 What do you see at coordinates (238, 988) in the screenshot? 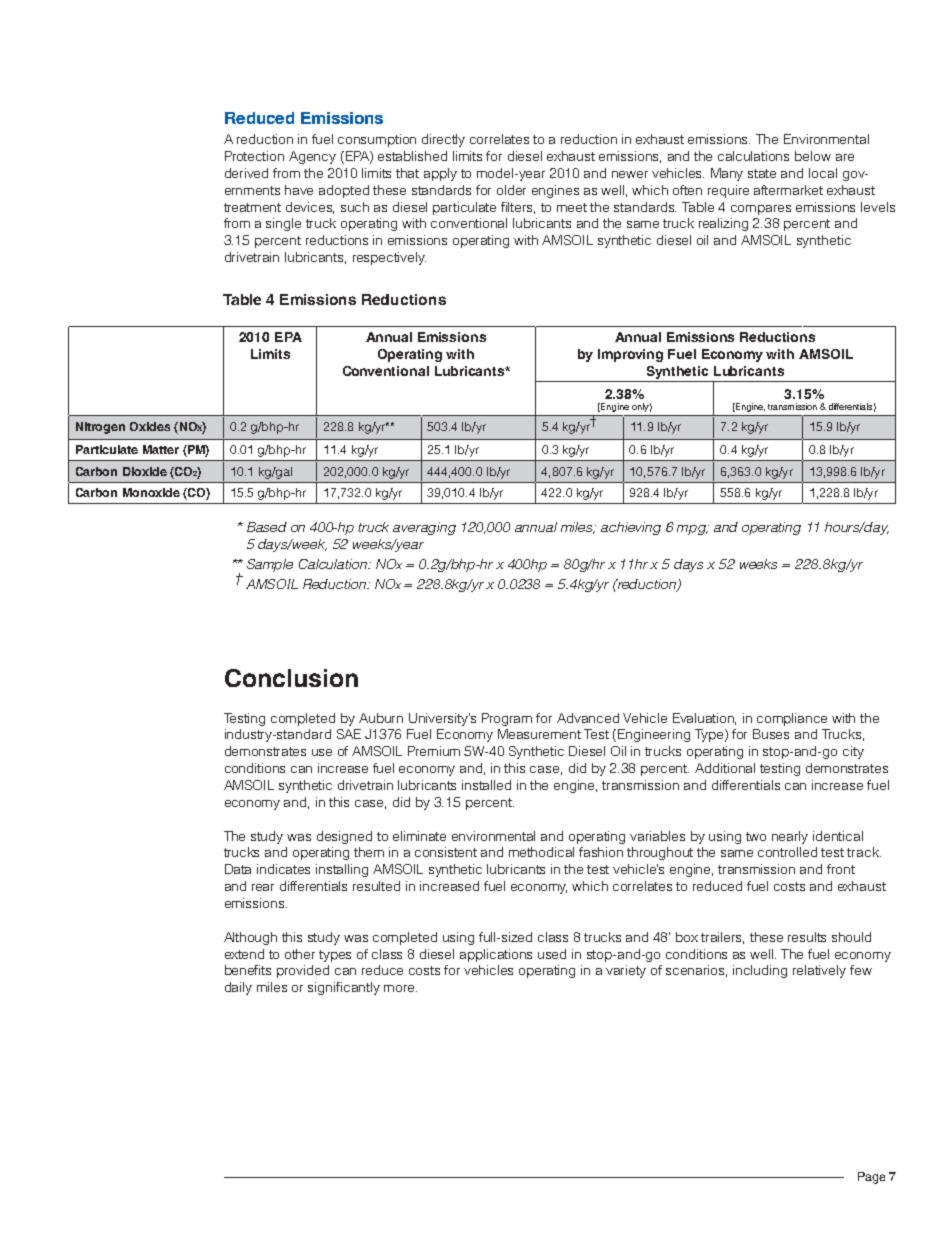
I see `daily` at bounding box center [238, 988].
